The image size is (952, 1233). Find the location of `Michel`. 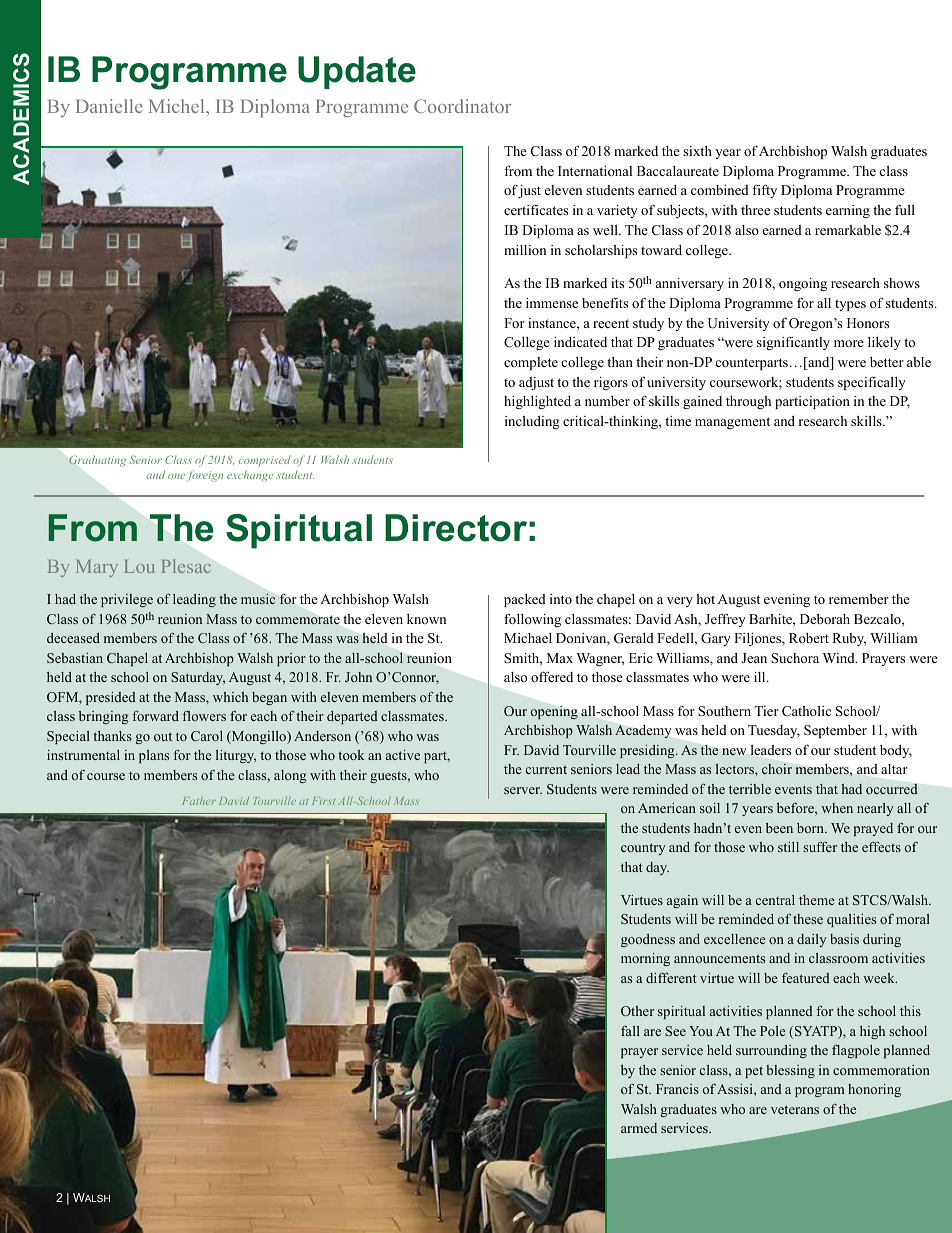

Michel is located at coordinates (178, 106).
